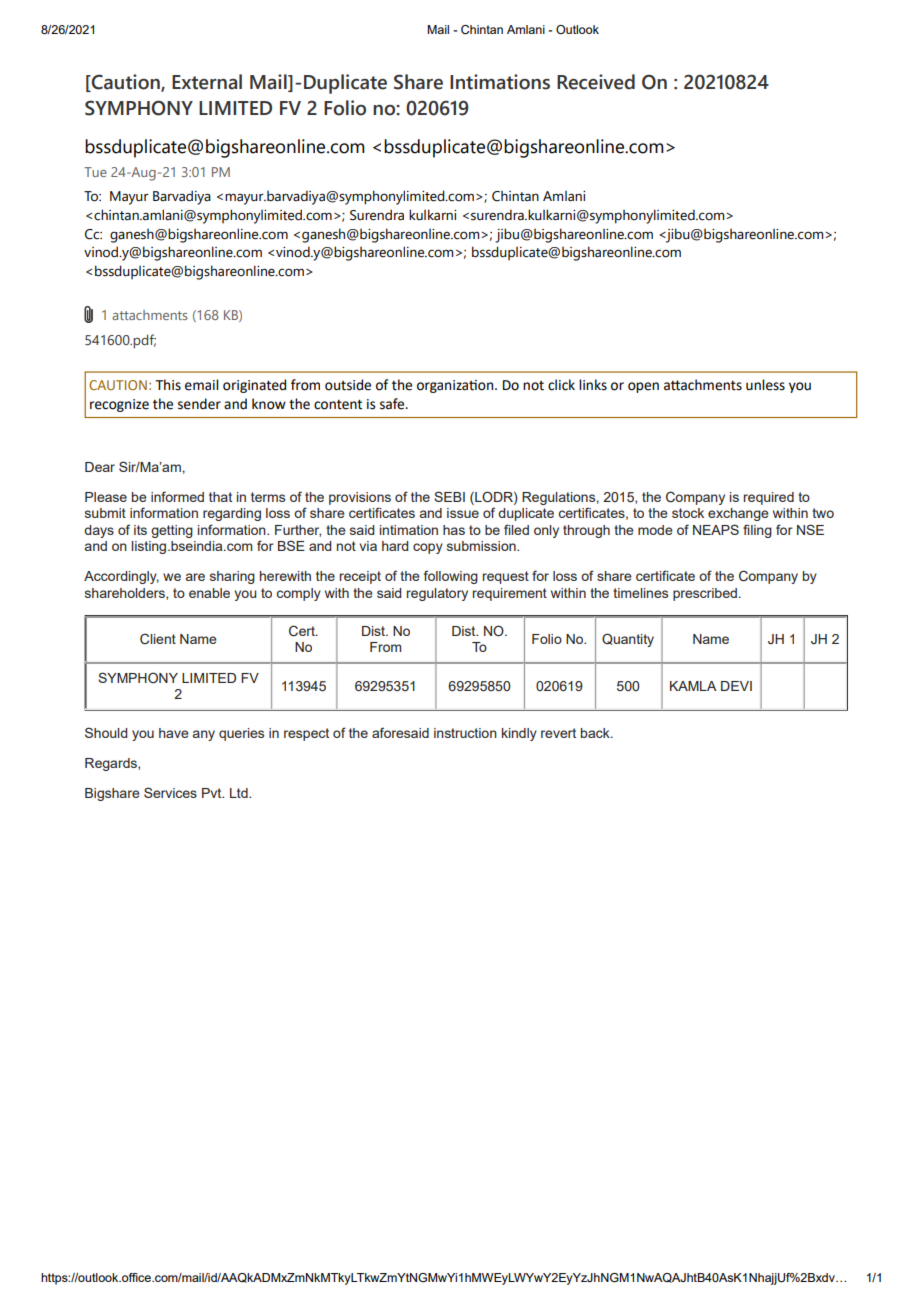 The height and width of the image is (1308, 924). What do you see at coordinates (596, 82) in the image?
I see `Received` at bounding box center [596, 82].
